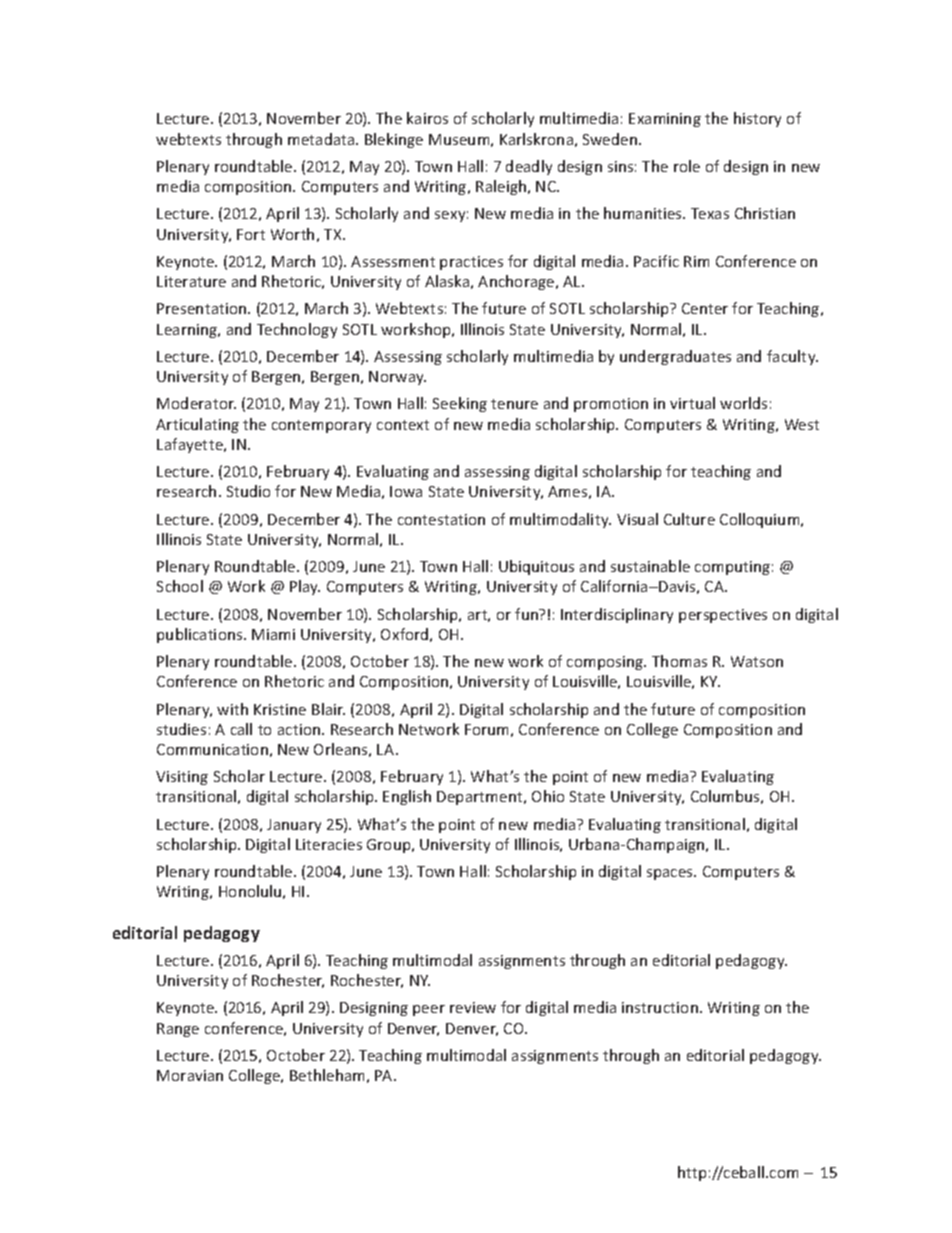 This image has height=1233, width=952. Describe the element at coordinates (248, 491) in the image. I see `Studio` at that location.
